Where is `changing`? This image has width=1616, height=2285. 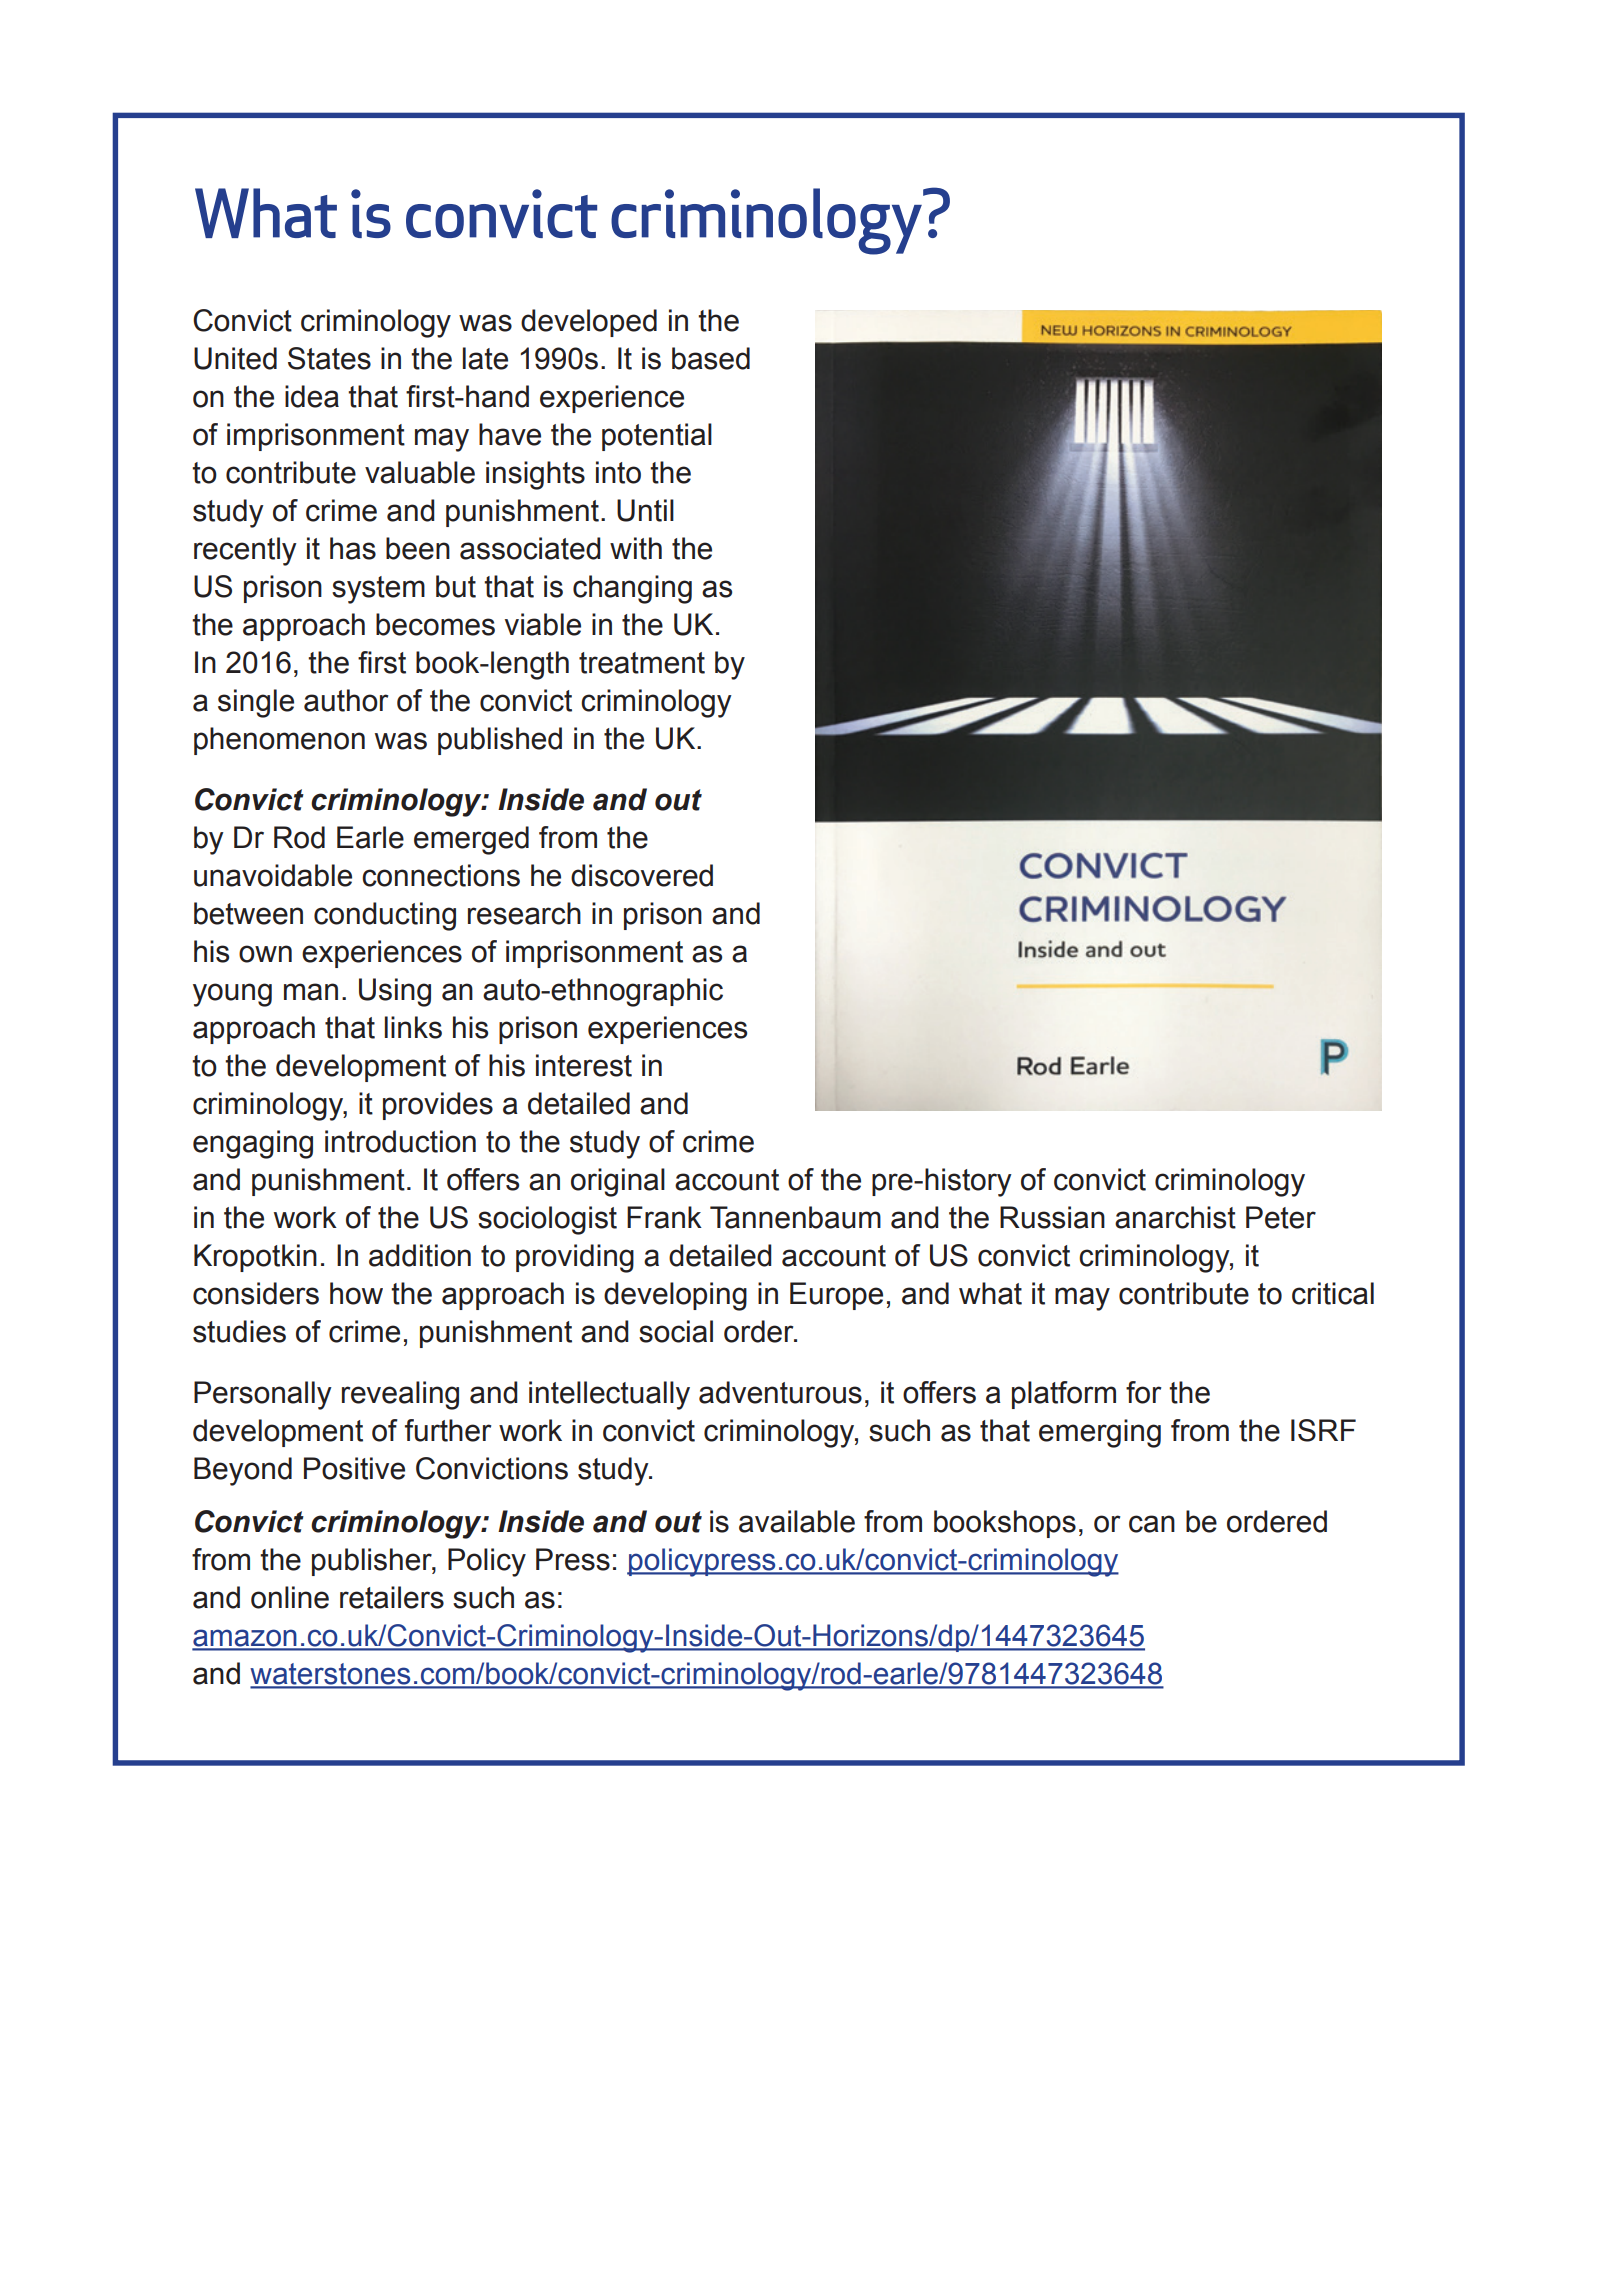 changing is located at coordinates (632, 589).
